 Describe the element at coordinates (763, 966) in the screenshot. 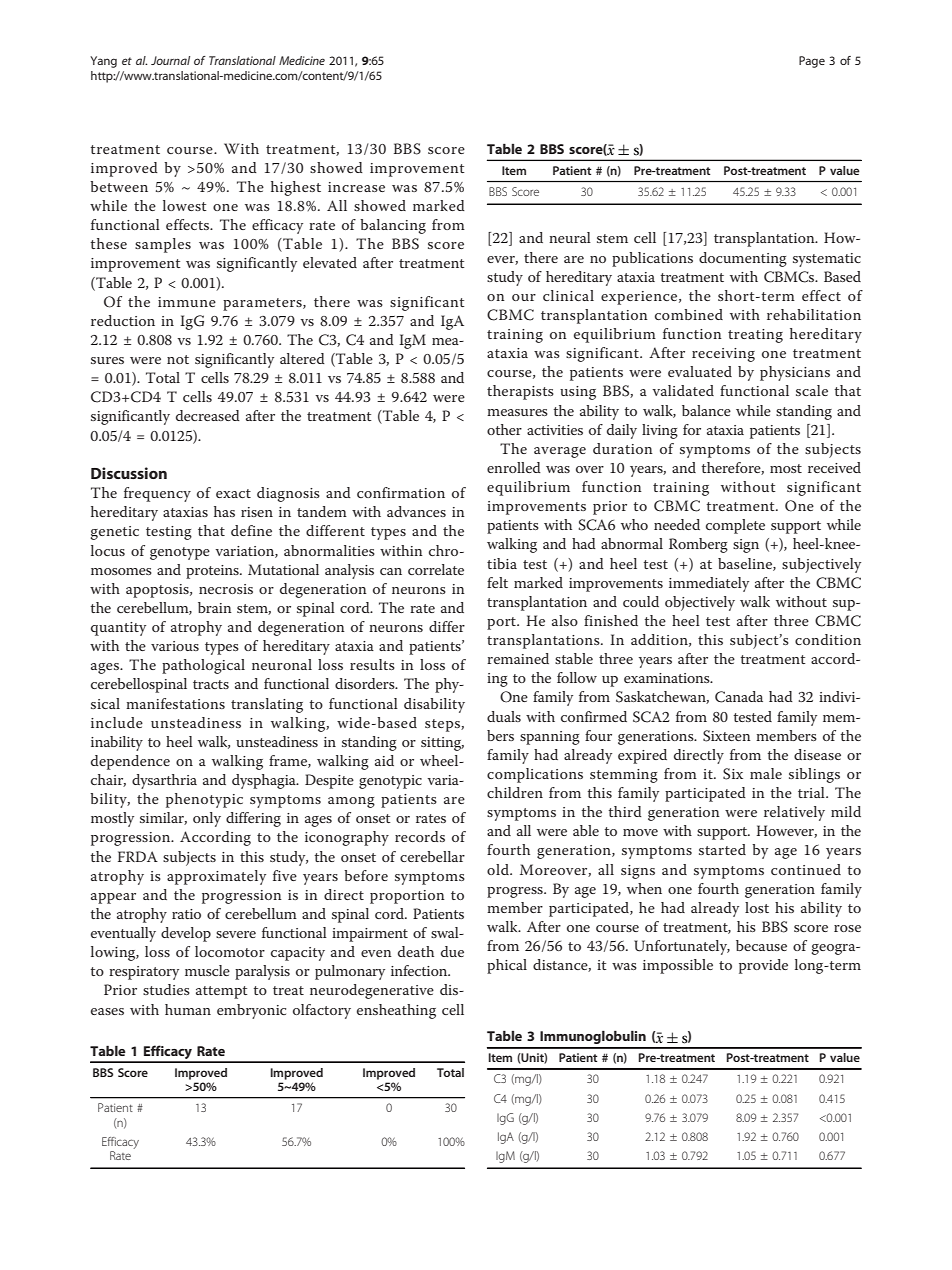

I see `provide` at that location.
